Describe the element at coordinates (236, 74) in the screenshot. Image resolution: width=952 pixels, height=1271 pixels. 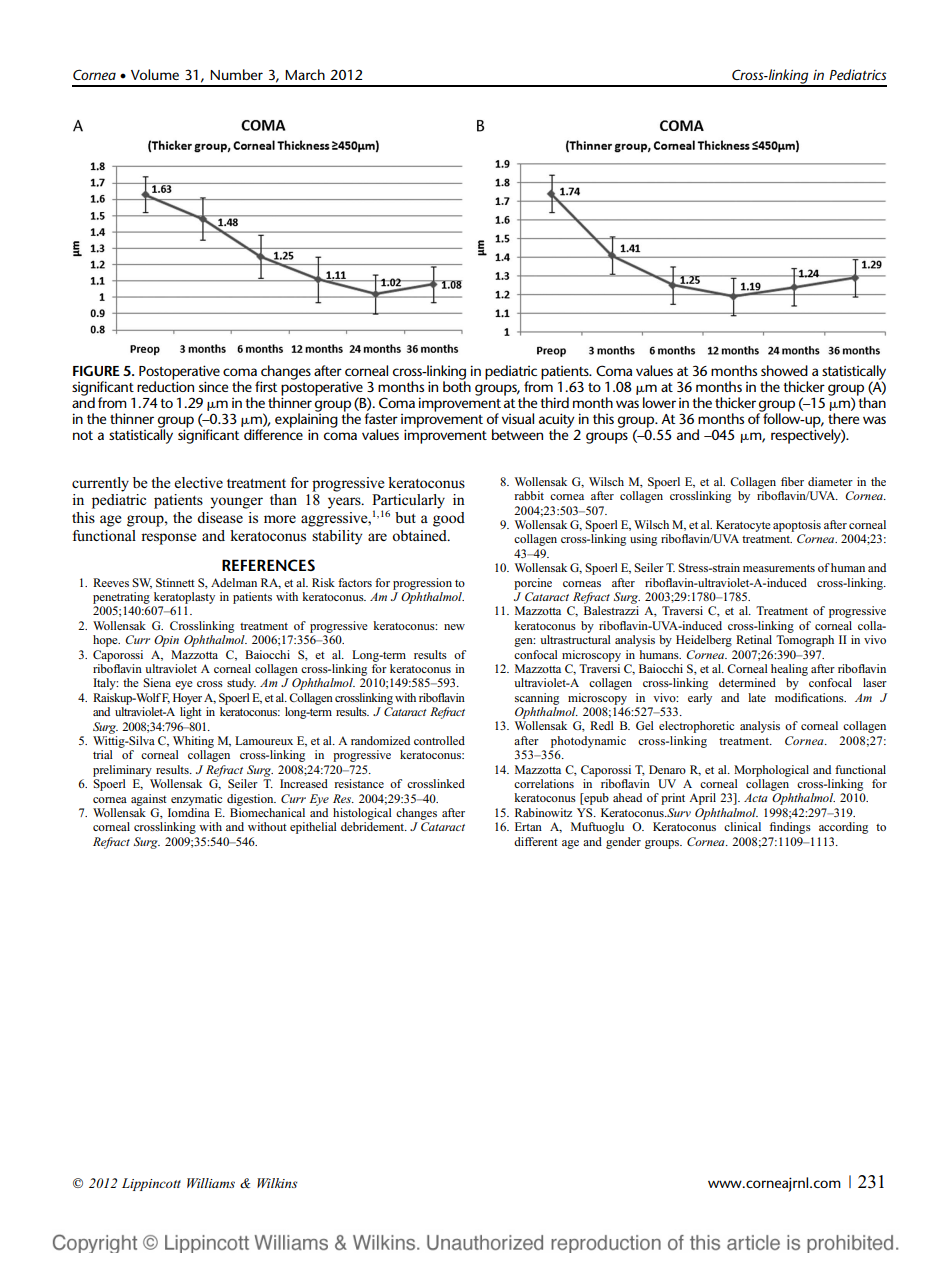
I see `Number` at that location.
